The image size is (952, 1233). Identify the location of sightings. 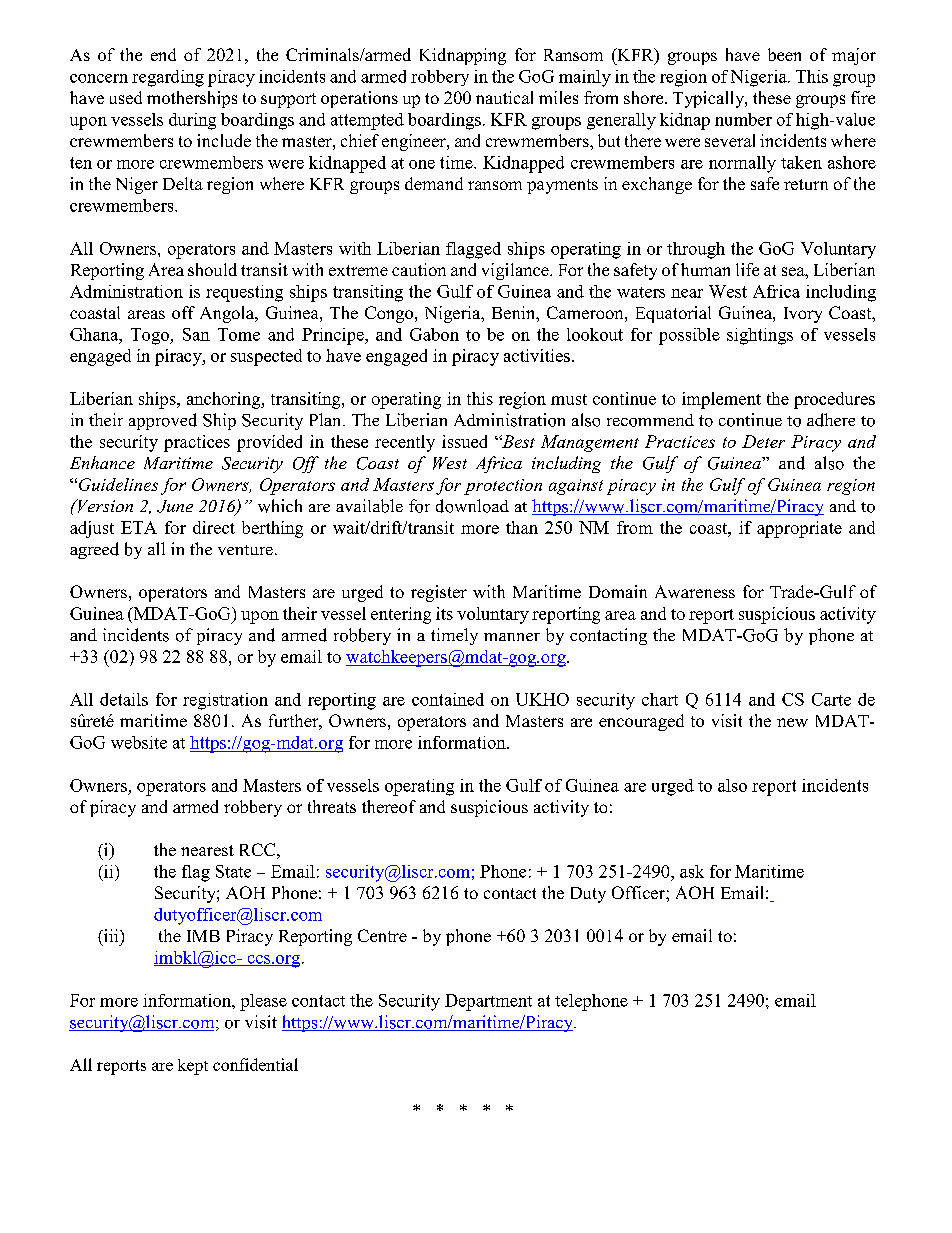
(760, 336).
